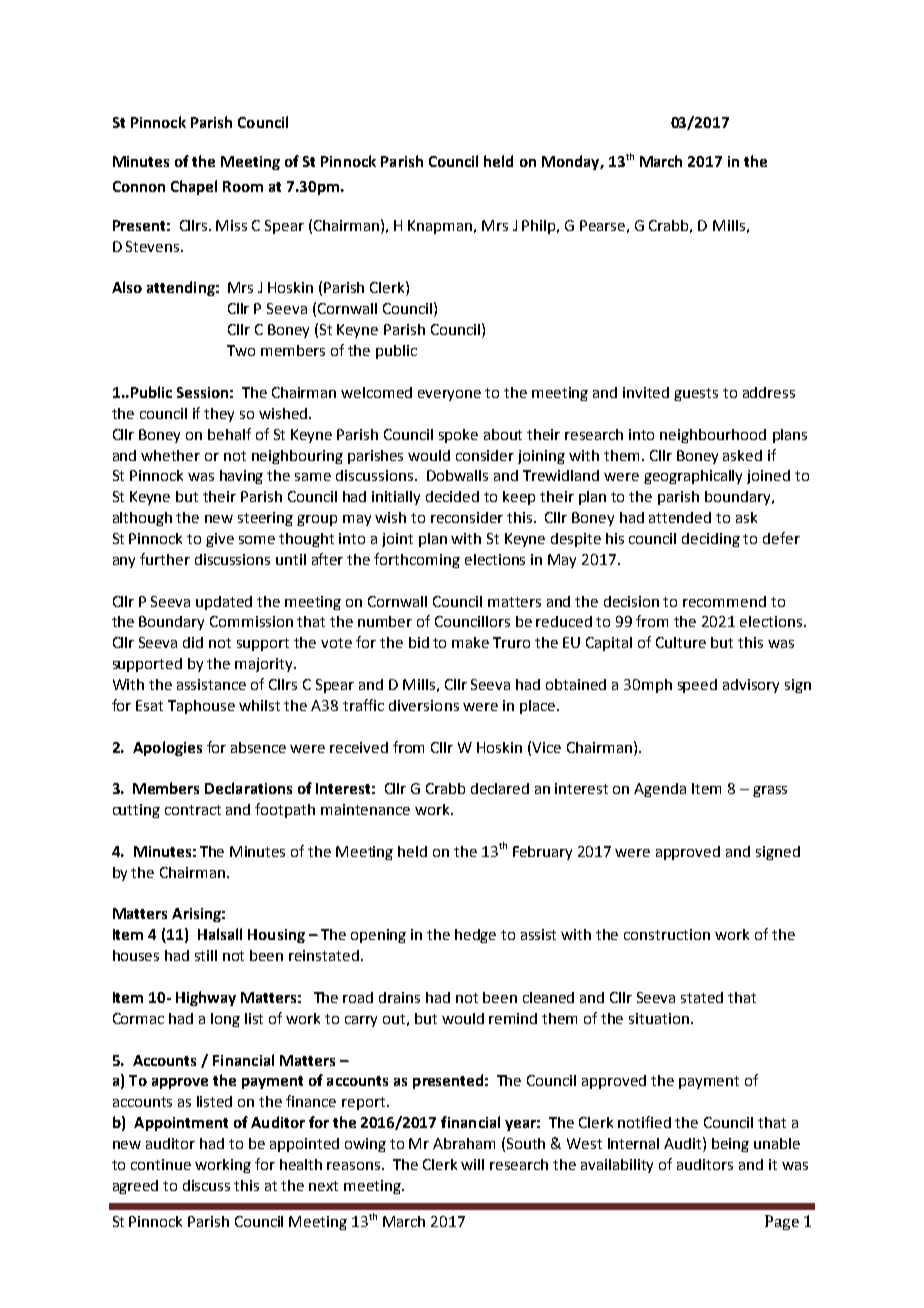 This screenshot has height=1308, width=924. I want to click on will, so click(472, 1164).
